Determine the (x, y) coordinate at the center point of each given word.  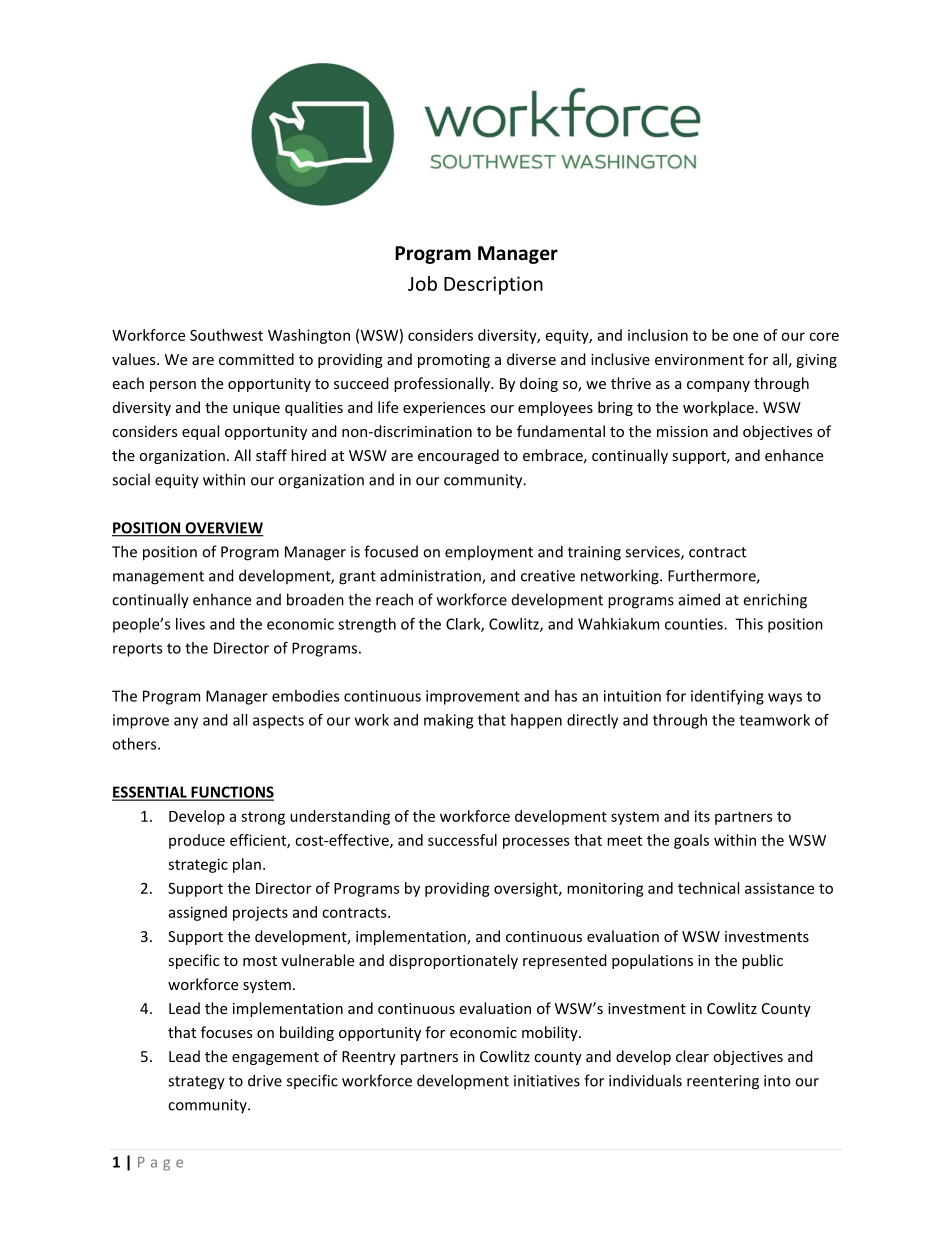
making (448, 721)
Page (160, 1164)
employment (489, 553)
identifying (727, 697)
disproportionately (453, 961)
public (762, 961)
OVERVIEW (223, 529)
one (745, 336)
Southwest (226, 335)
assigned (198, 913)
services (653, 553)
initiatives (547, 1081)
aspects (278, 722)
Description (493, 285)
